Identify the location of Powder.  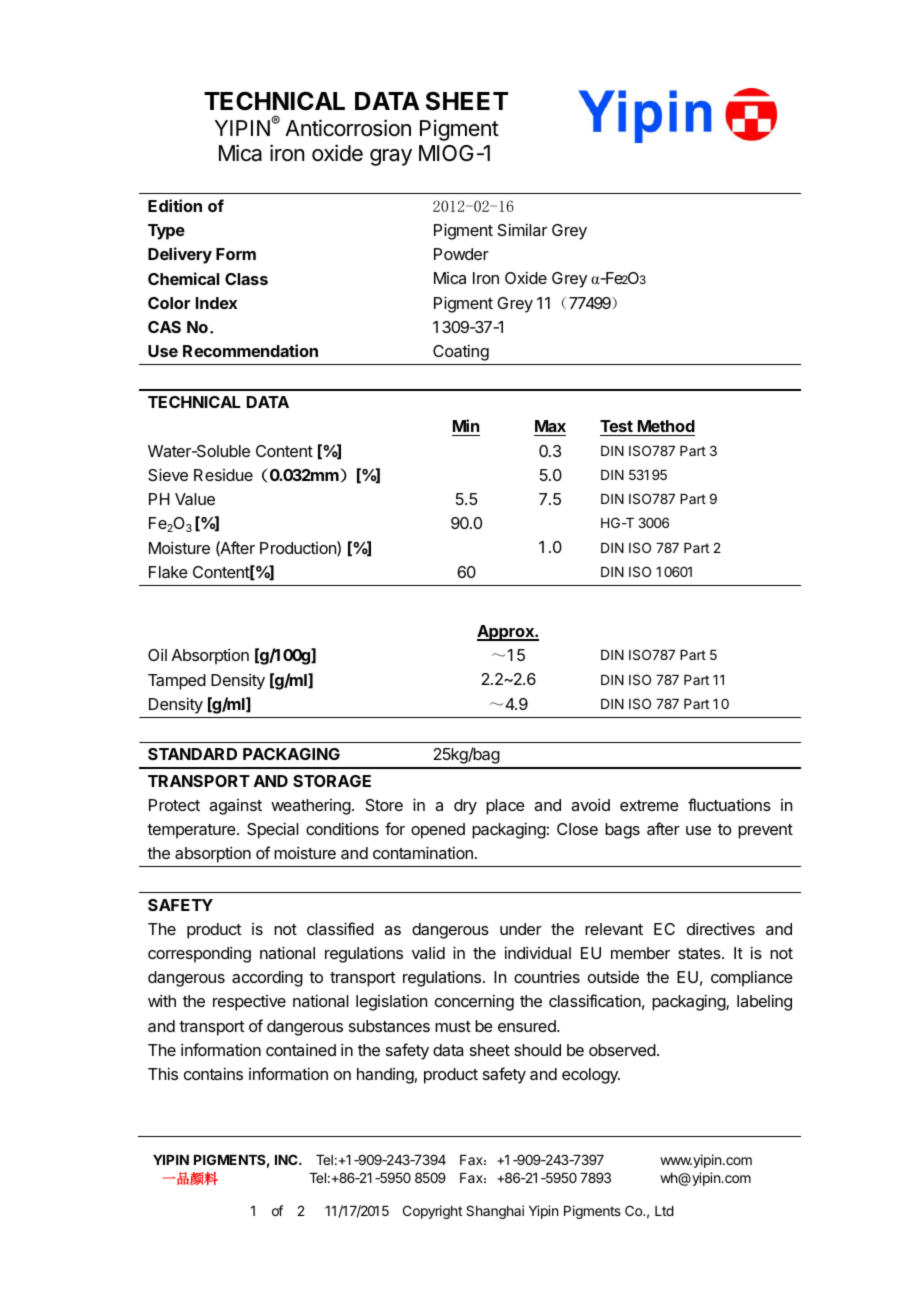
(461, 254).
